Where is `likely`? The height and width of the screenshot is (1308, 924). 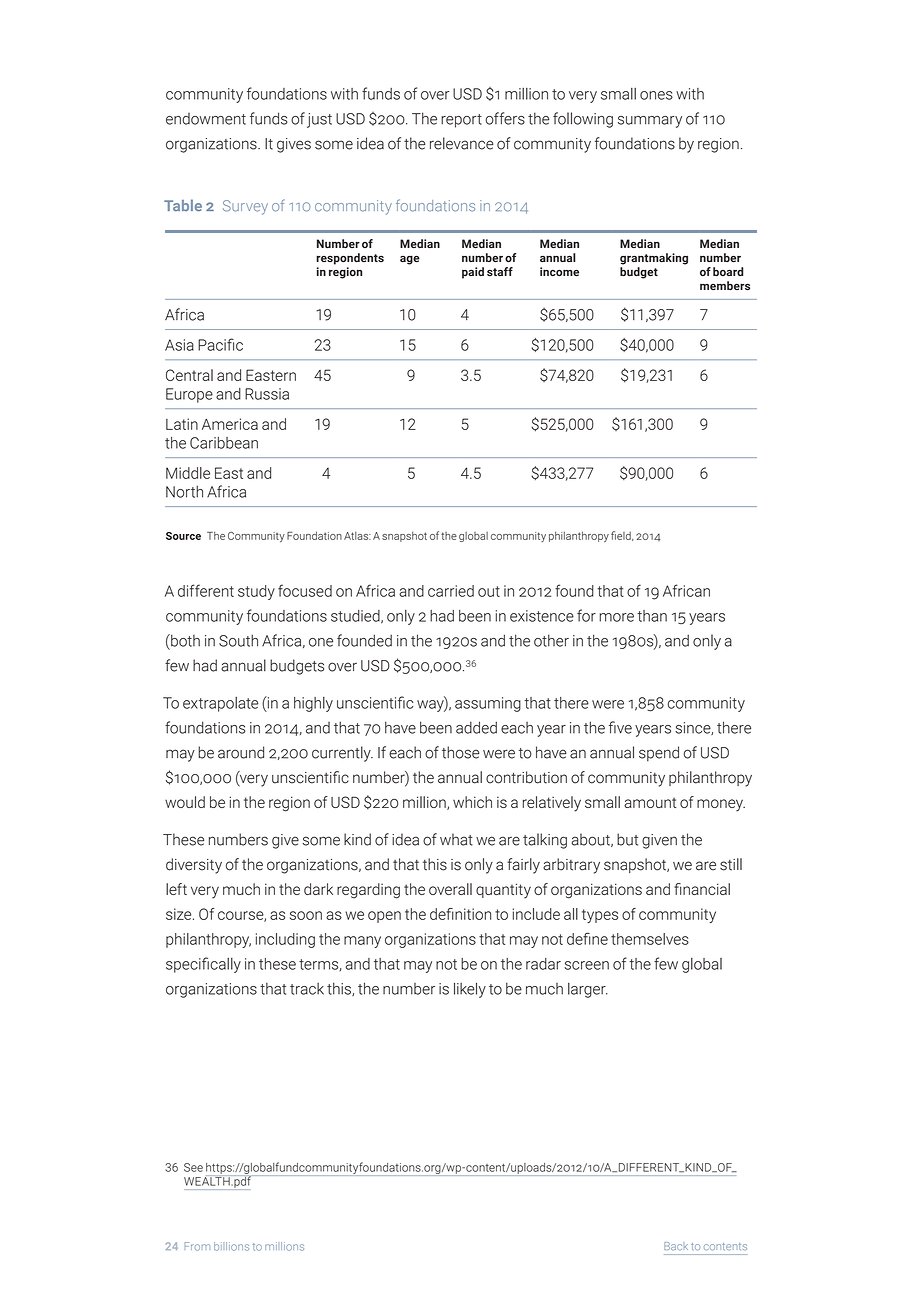 likely is located at coordinates (470, 990).
